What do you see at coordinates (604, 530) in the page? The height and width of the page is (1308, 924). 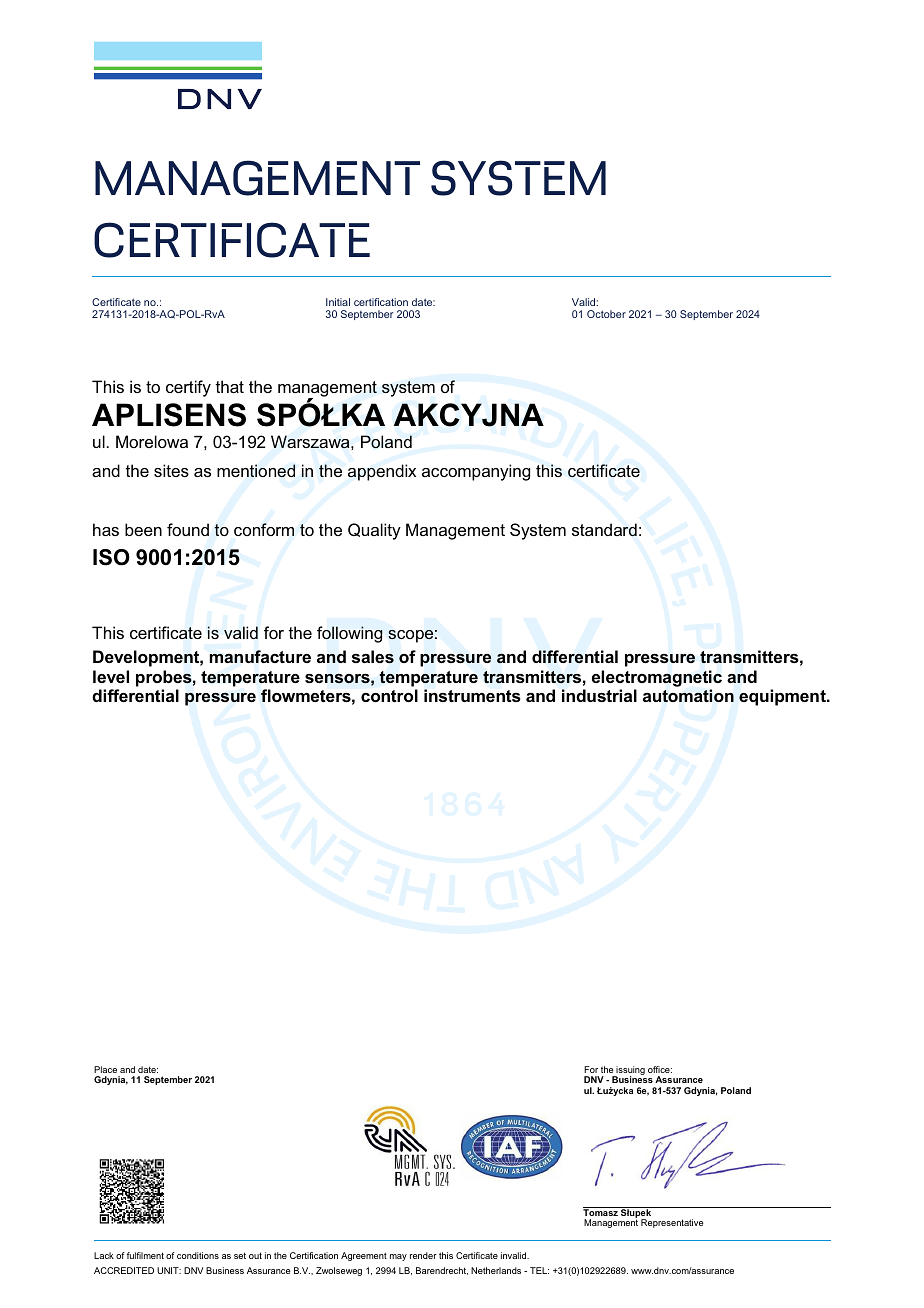 I see `standard` at bounding box center [604, 530].
